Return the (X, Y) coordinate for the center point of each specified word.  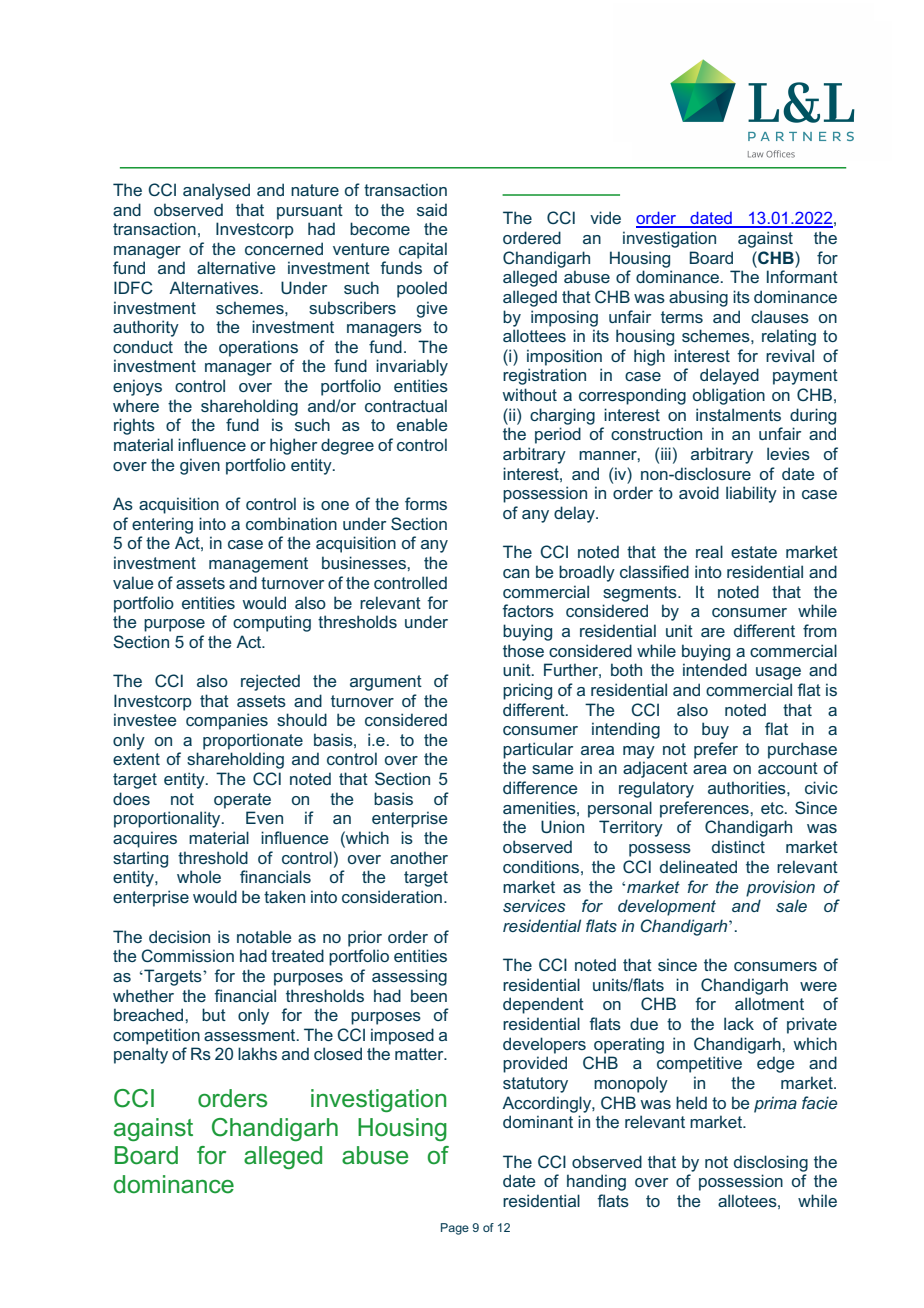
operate (242, 801)
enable (422, 424)
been (429, 995)
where (136, 405)
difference (540, 787)
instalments (738, 414)
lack (739, 1023)
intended (715, 669)
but (214, 1014)
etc (773, 808)
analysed (216, 191)
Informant (802, 276)
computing (272, 623)
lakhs (257, 1053)
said (432, 209)
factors (528, 610)
